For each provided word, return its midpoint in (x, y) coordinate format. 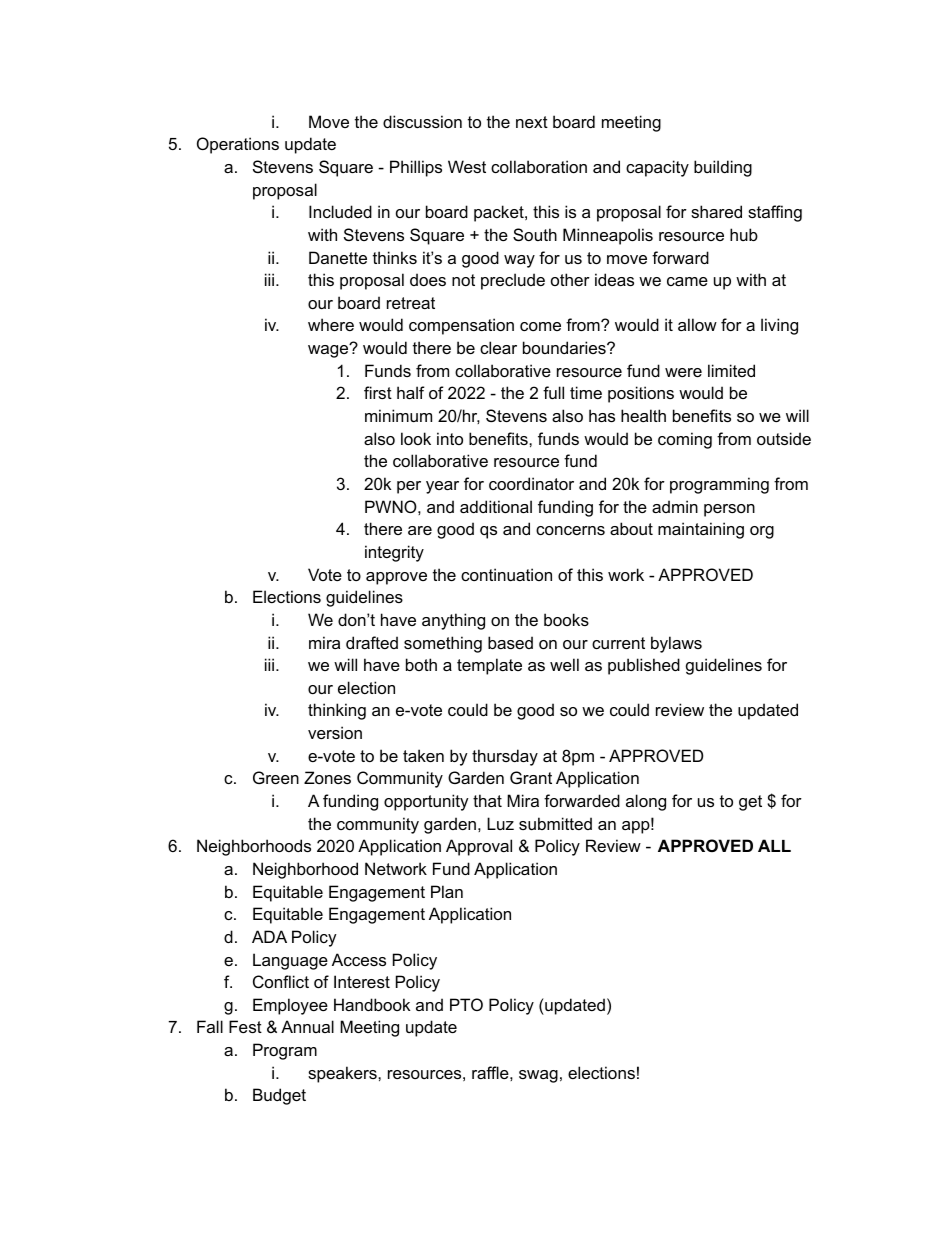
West (467, 166)
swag (538, 1076)
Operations (238, 145)
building (723, 168)
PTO (466, 1004)
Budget (279, 1096)
